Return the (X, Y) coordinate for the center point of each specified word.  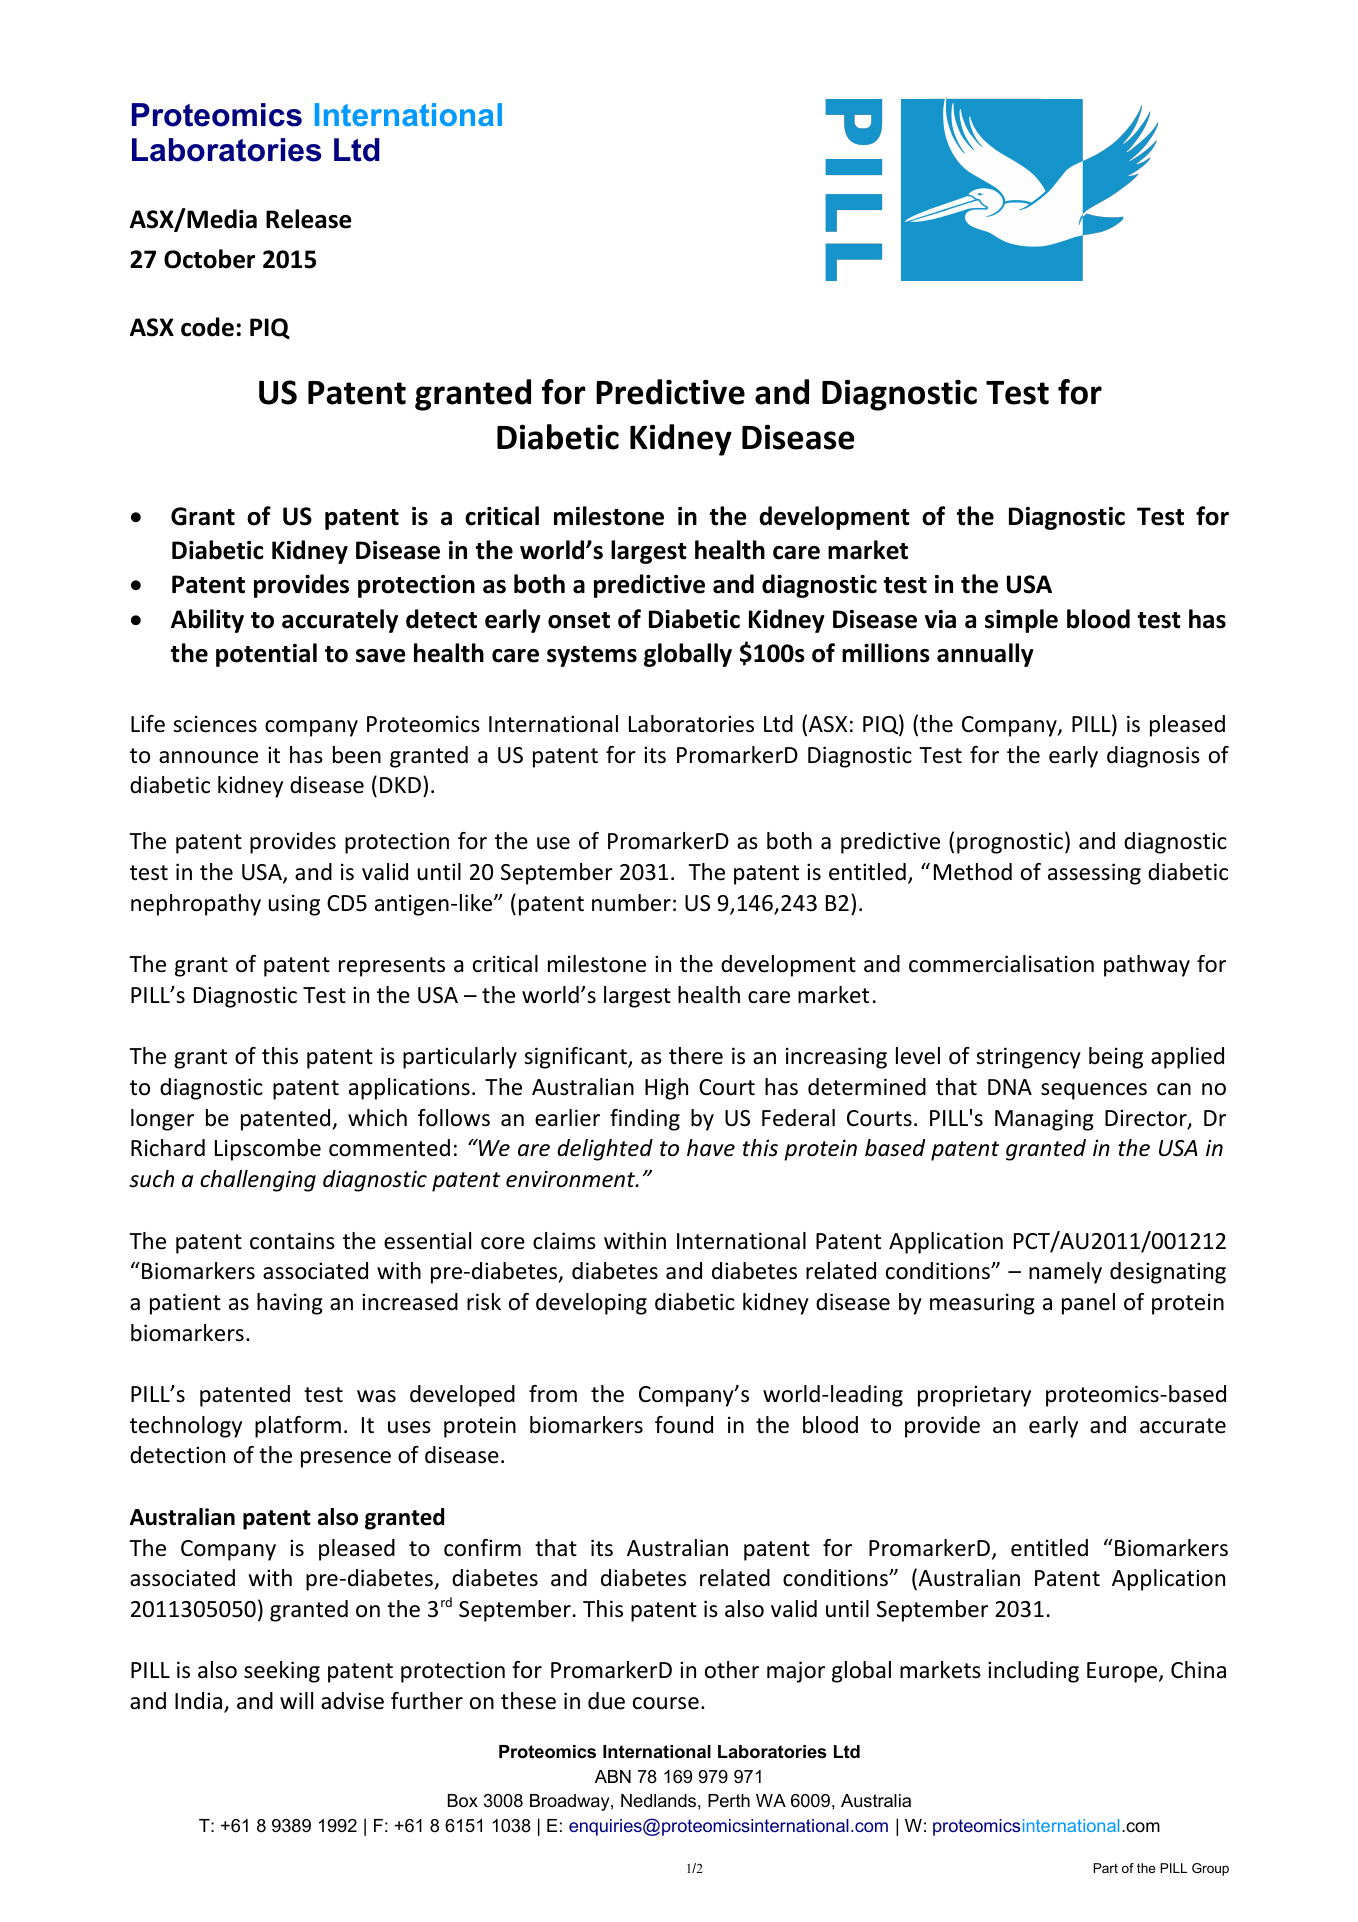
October (209, 259)
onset (579, 620)
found (684, 1425)
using (294, 905)
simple (1021, 621)
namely (1065, 1273)
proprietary (974, 1396)
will (296, 1700)
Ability (207, 621)
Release (309, 219)
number (631, 903)
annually (985, 655)
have (711, 1148)
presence (346, 1459)
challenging (258, 1181)
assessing (1094, 874)
